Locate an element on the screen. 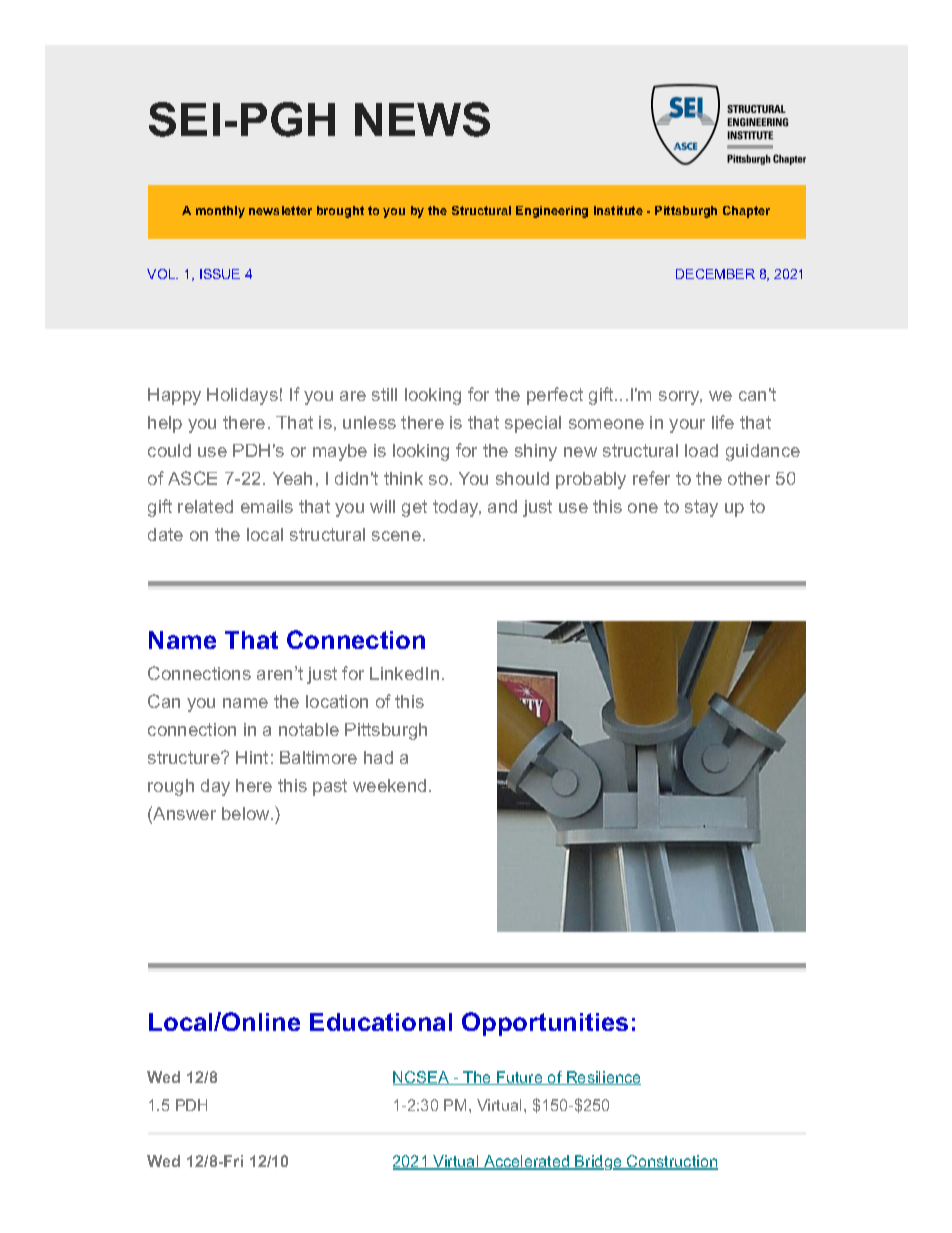 This screenshot has height=1233, width=952. monthly is located at coordinates (220, 212).
